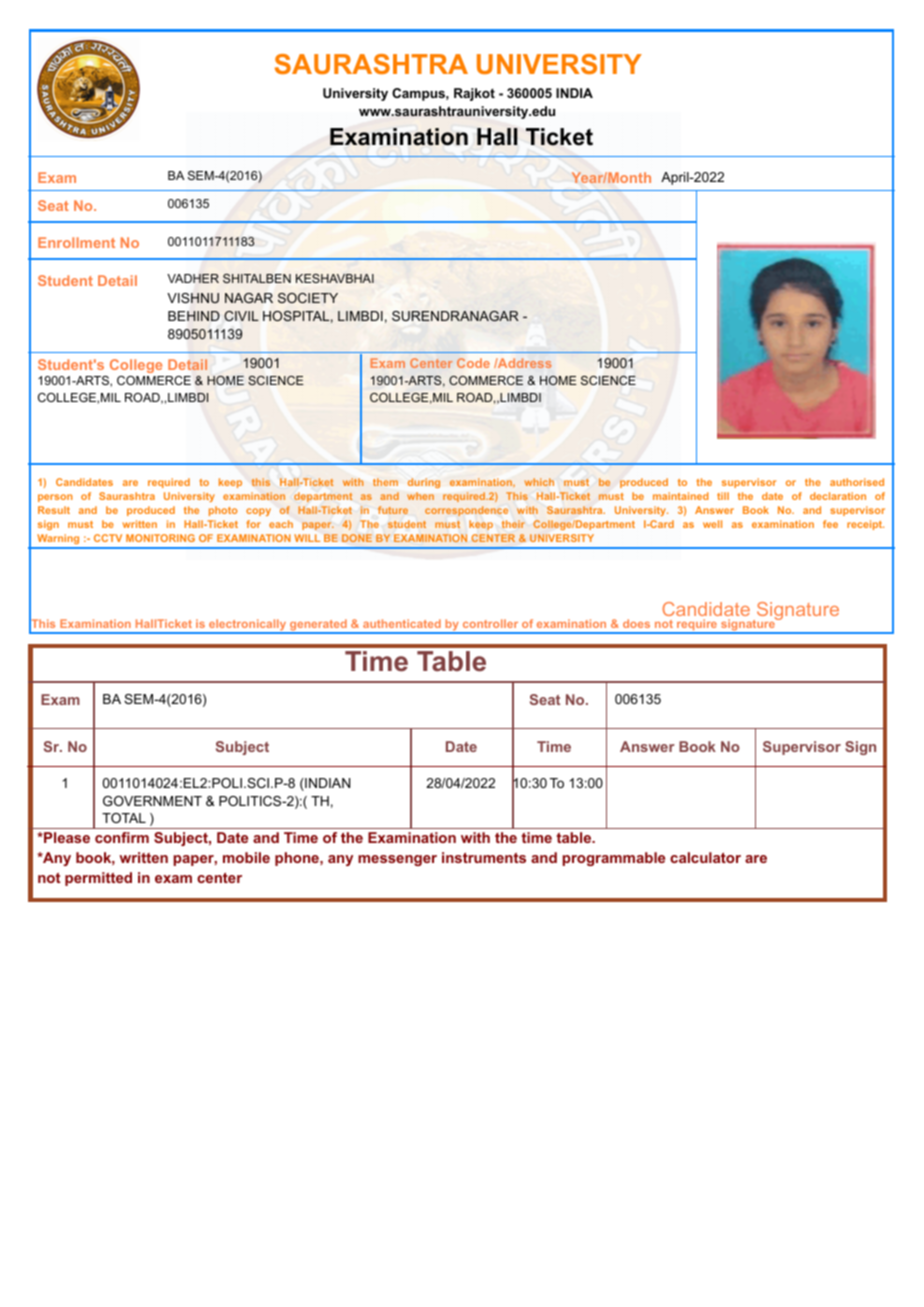 This page has height=1307, width=924. I want to click on VISHNU, so click(193, 298).
